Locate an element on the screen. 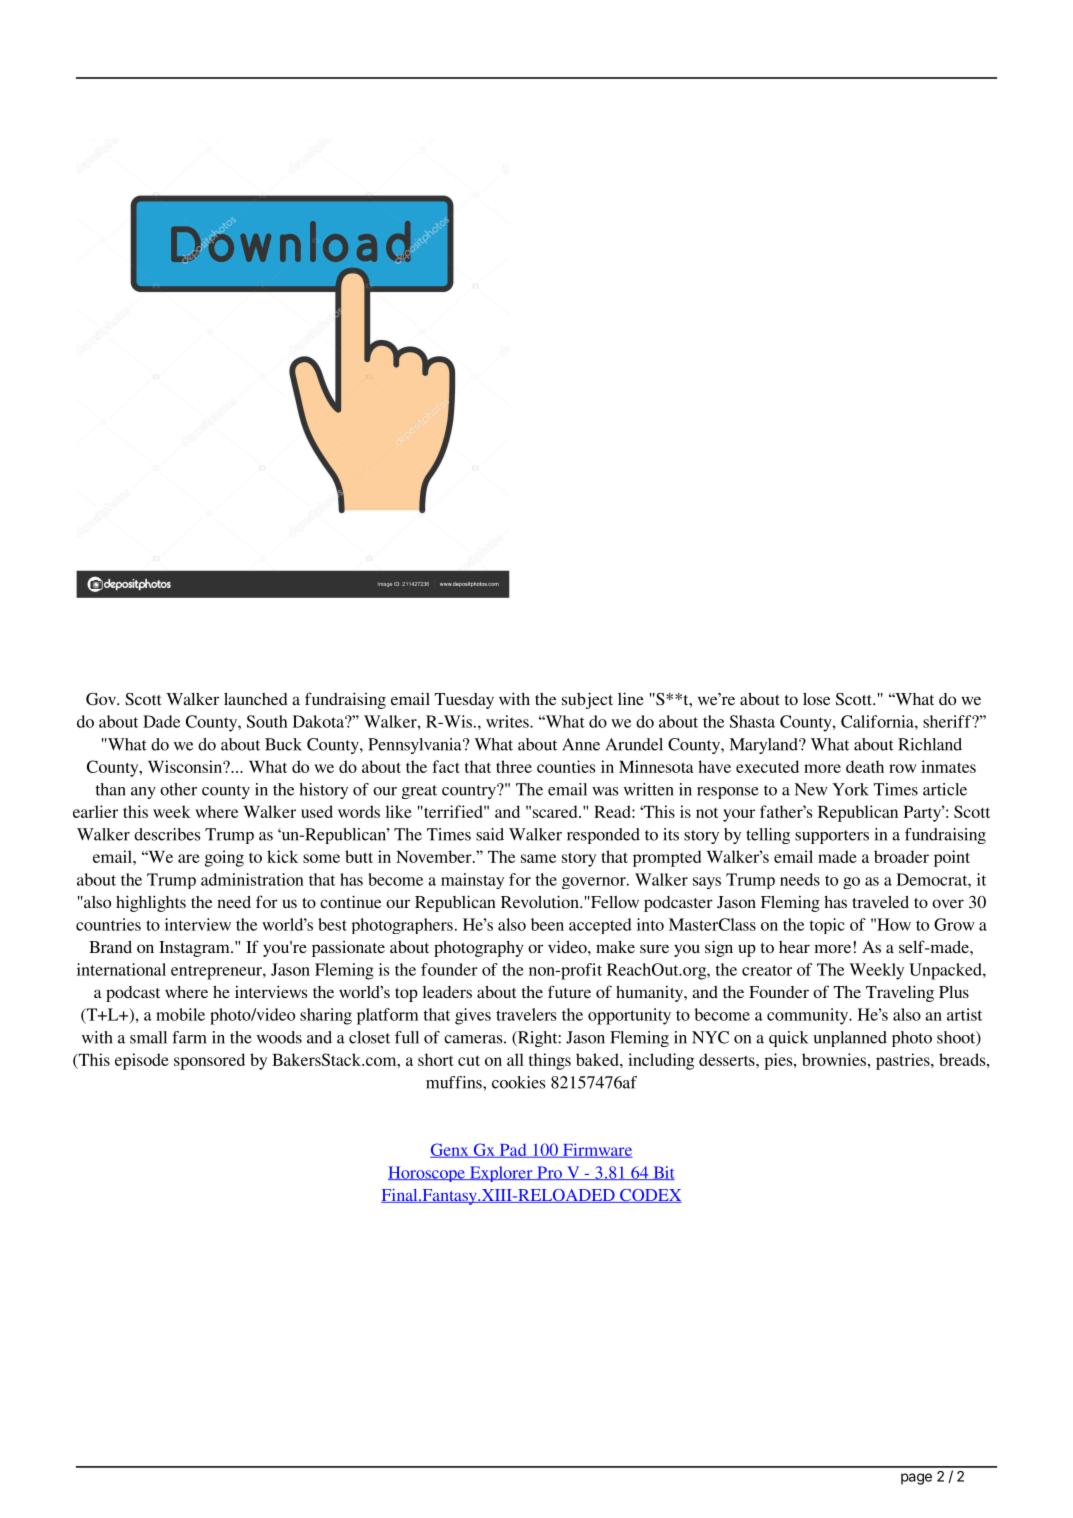 This screenshot has width=1073, height=1518. Richland is located at coordinates (930, 744).
